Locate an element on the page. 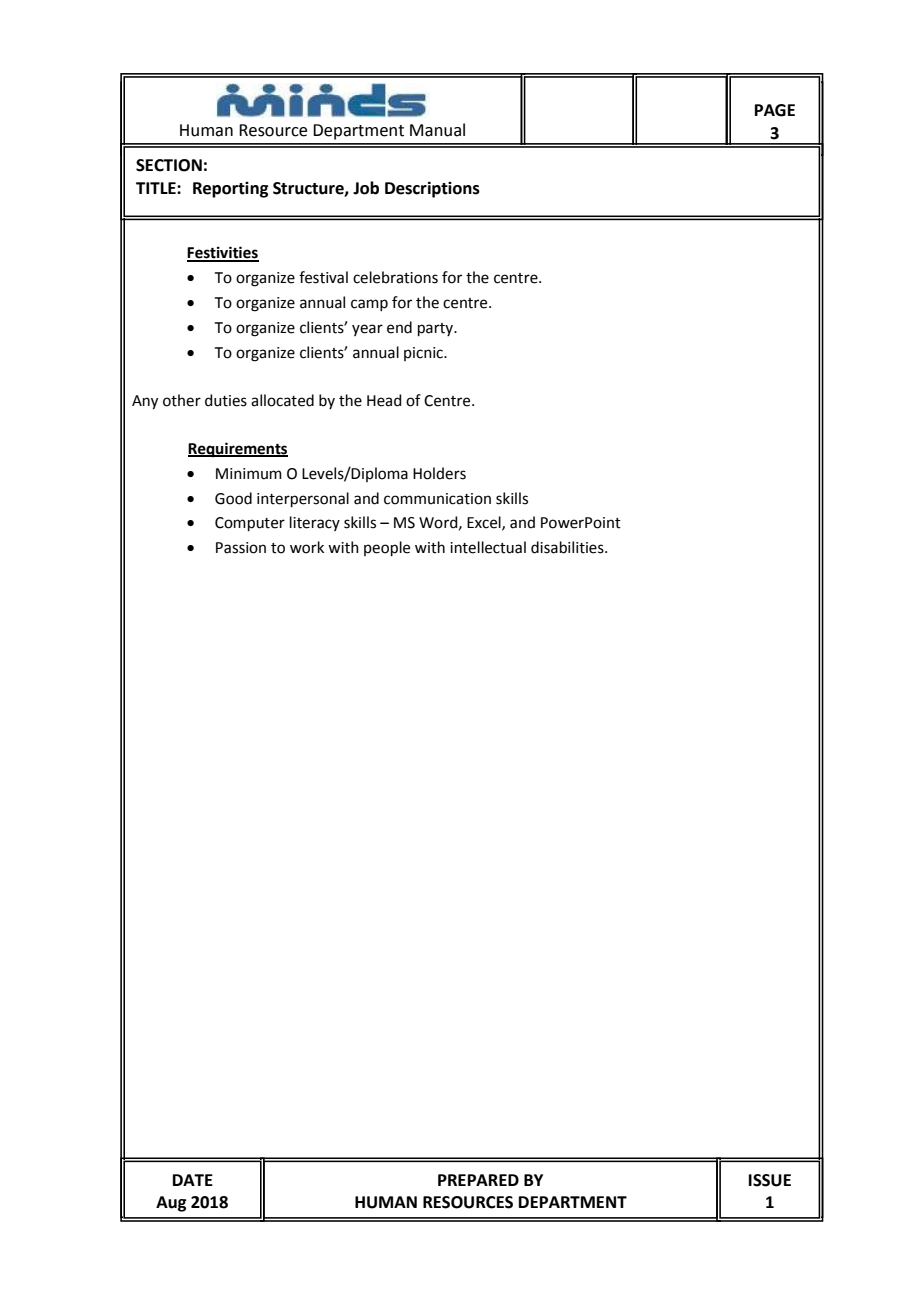 This page has width=924, height=1307. PAGE is located at coordinates (775, 110).
